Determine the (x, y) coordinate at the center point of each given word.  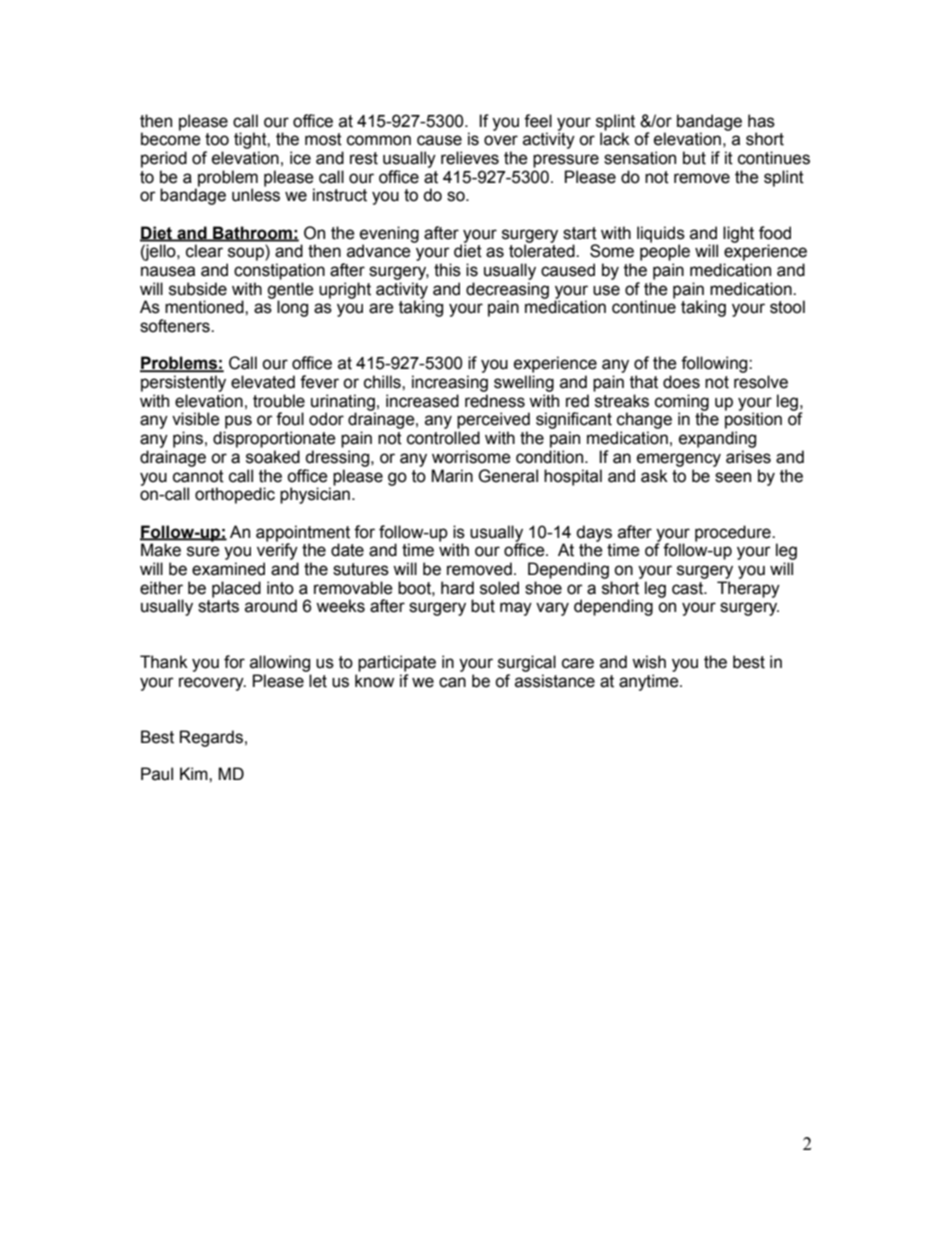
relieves (470, 158)
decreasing (507, 291)
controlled (443, 438)
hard (457, 588)
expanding (717, 439)
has (761, 121)
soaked (273, 457)
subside (198, 289)
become (171, 139)
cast (688, 588)
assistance (555, 681)
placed (236, 589)
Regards (211, 738)
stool (787, 307)
